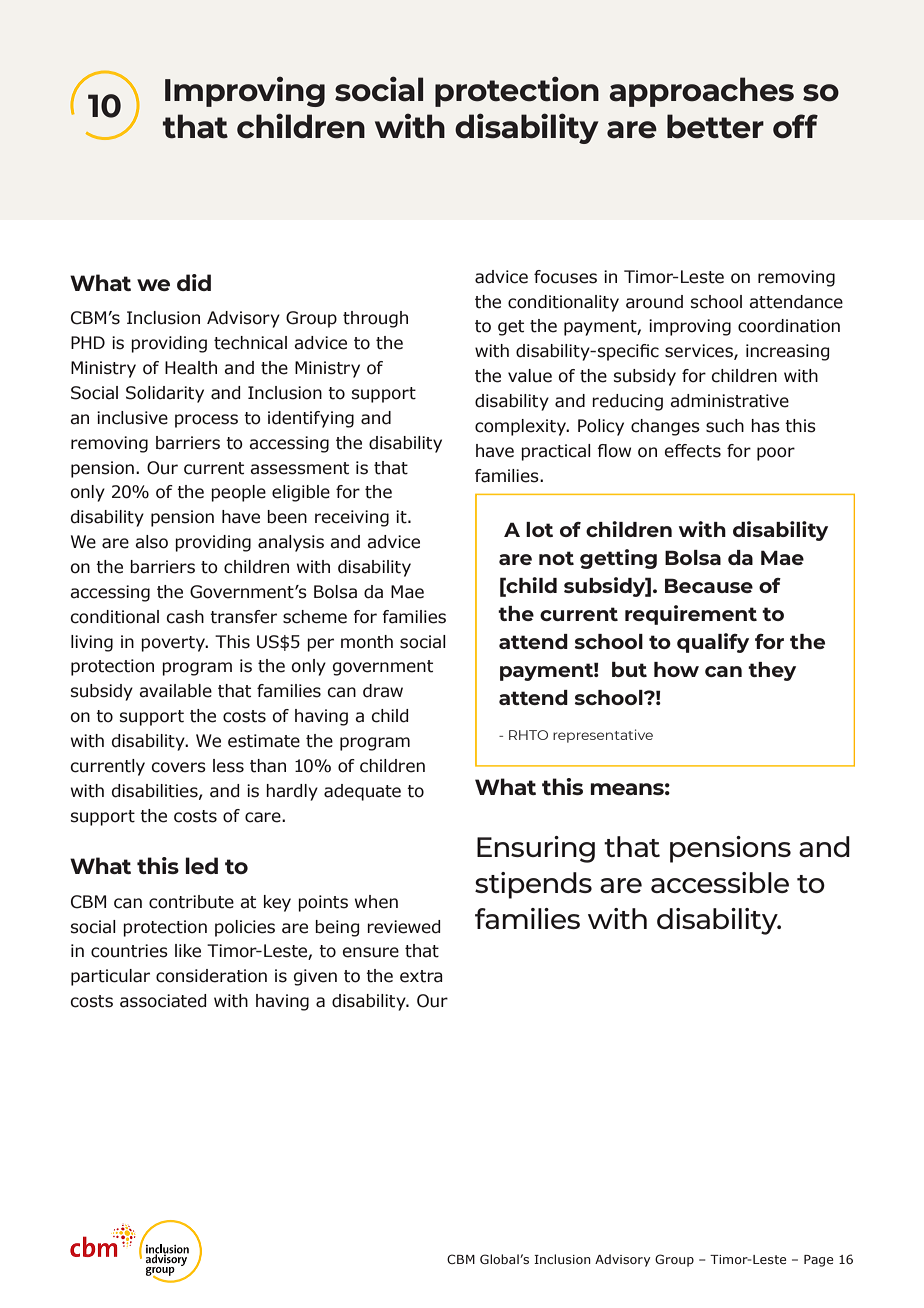  Describe the element at coordinates (188, 951) in the screenshot. I see `like` at that location.
